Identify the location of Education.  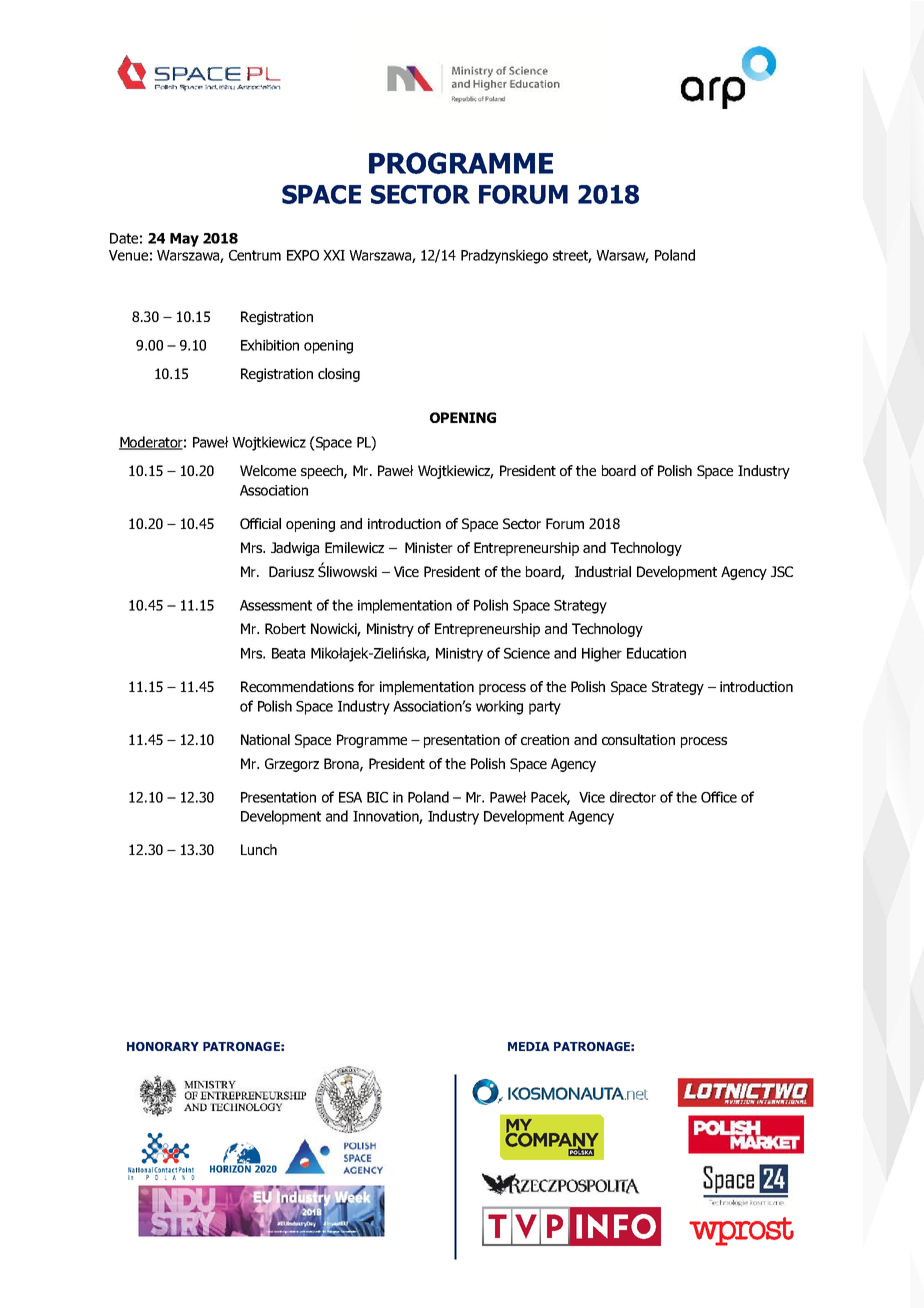
(656, 653).
